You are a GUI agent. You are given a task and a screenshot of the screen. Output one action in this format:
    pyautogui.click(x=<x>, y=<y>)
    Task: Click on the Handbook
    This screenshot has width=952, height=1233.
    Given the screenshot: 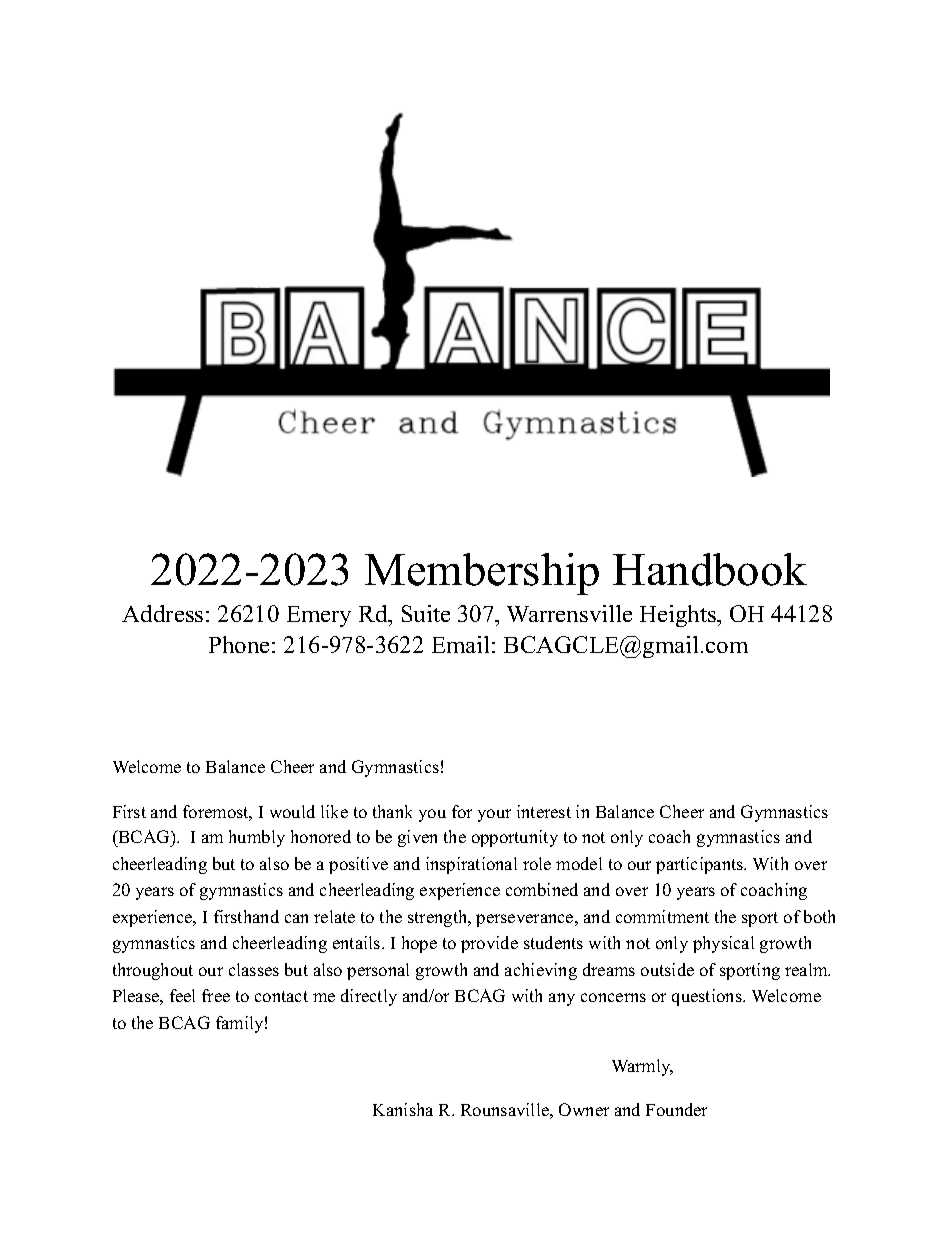 What is the action you would take?
    pyautogui.click(x=710, y=569)
